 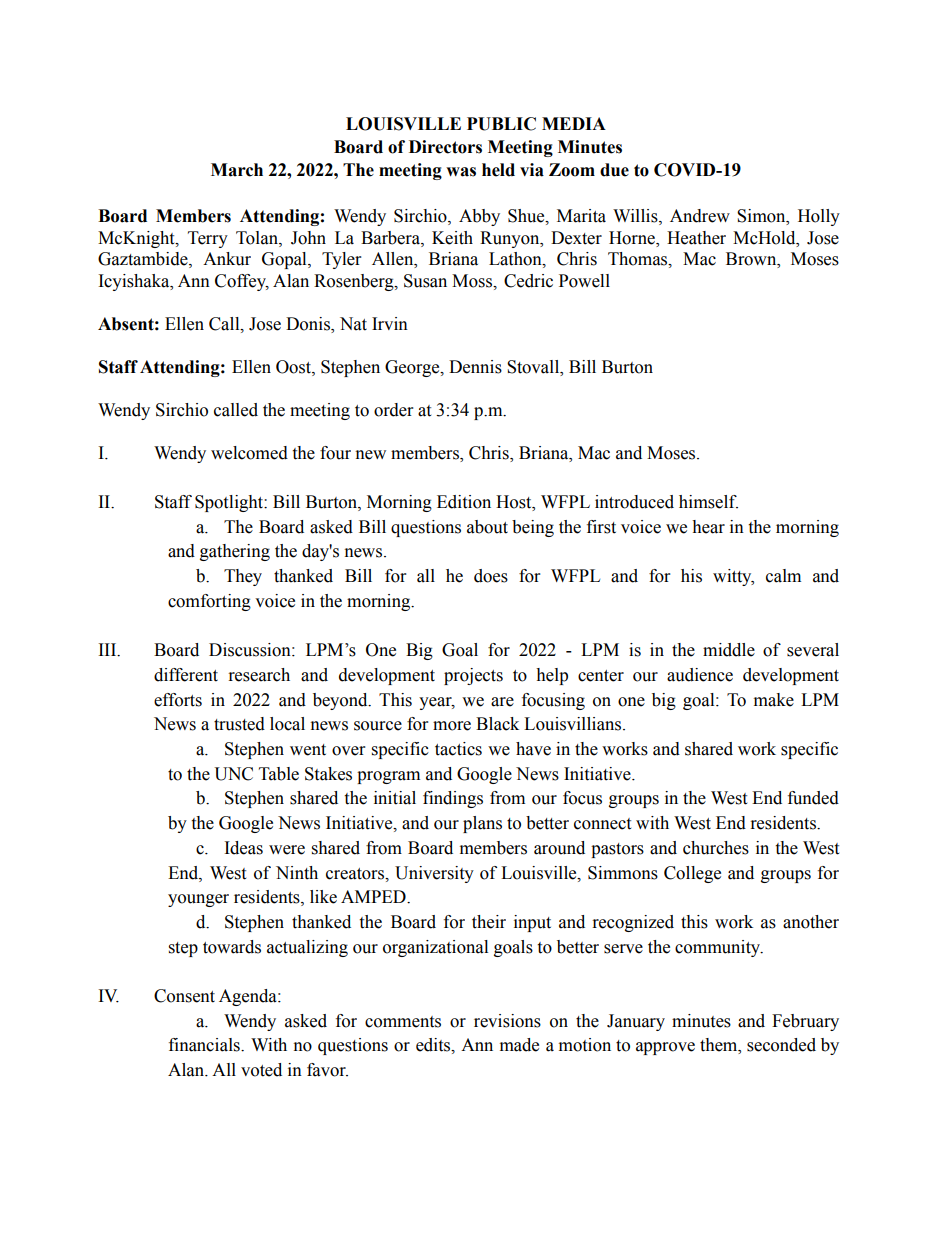 I want to click on Directors, so click(x=445, y=147).
